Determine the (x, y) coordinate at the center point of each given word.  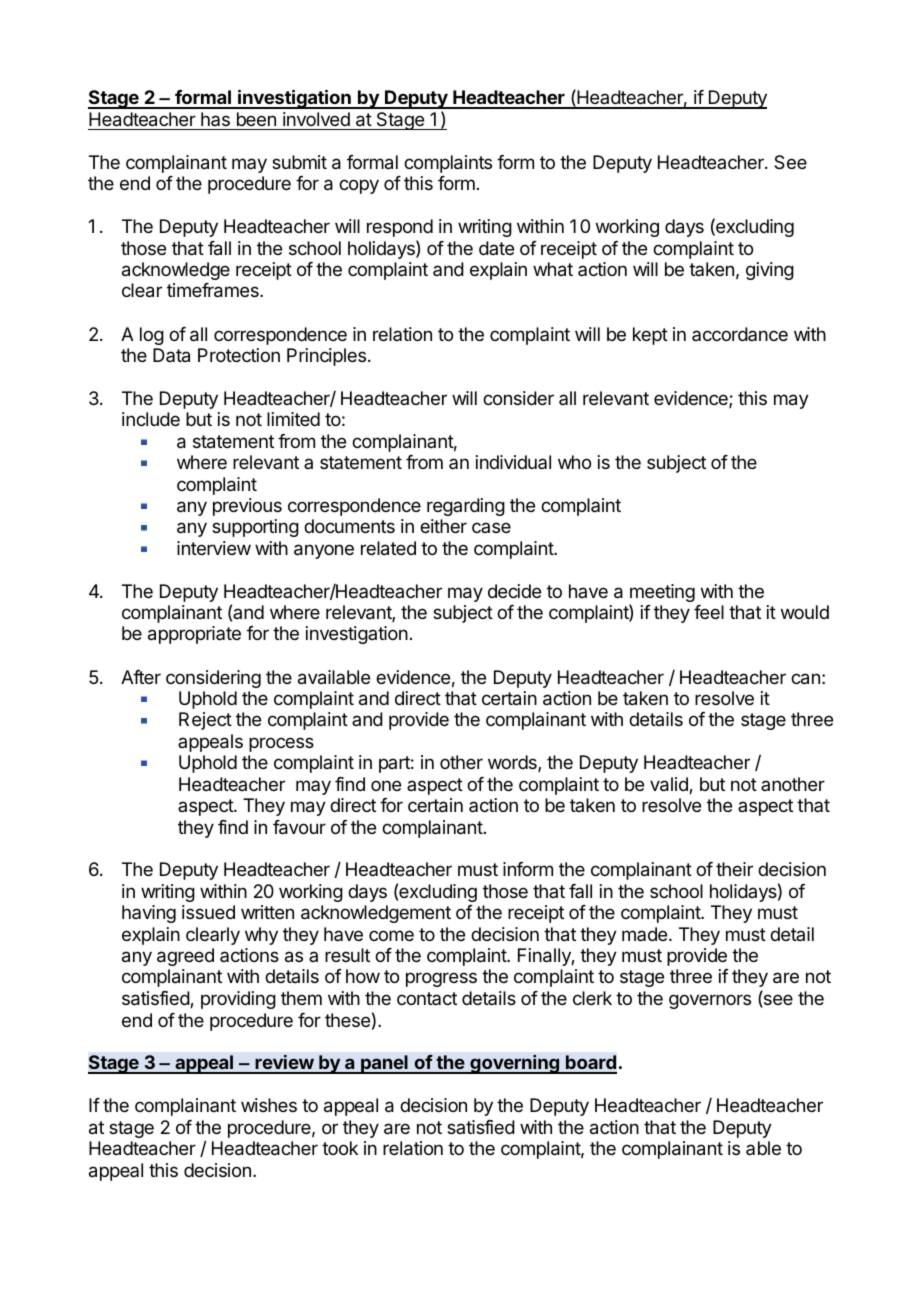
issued (208, 912)
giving (770, 271)
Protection (239, 355)
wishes (269, 1105)
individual (513, 462)
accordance (740, 334)
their (734, 869)
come (391, 935)
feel (709, 612)
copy (359, 186)
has (215, 119)
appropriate (194, 635)
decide (514, 591)
